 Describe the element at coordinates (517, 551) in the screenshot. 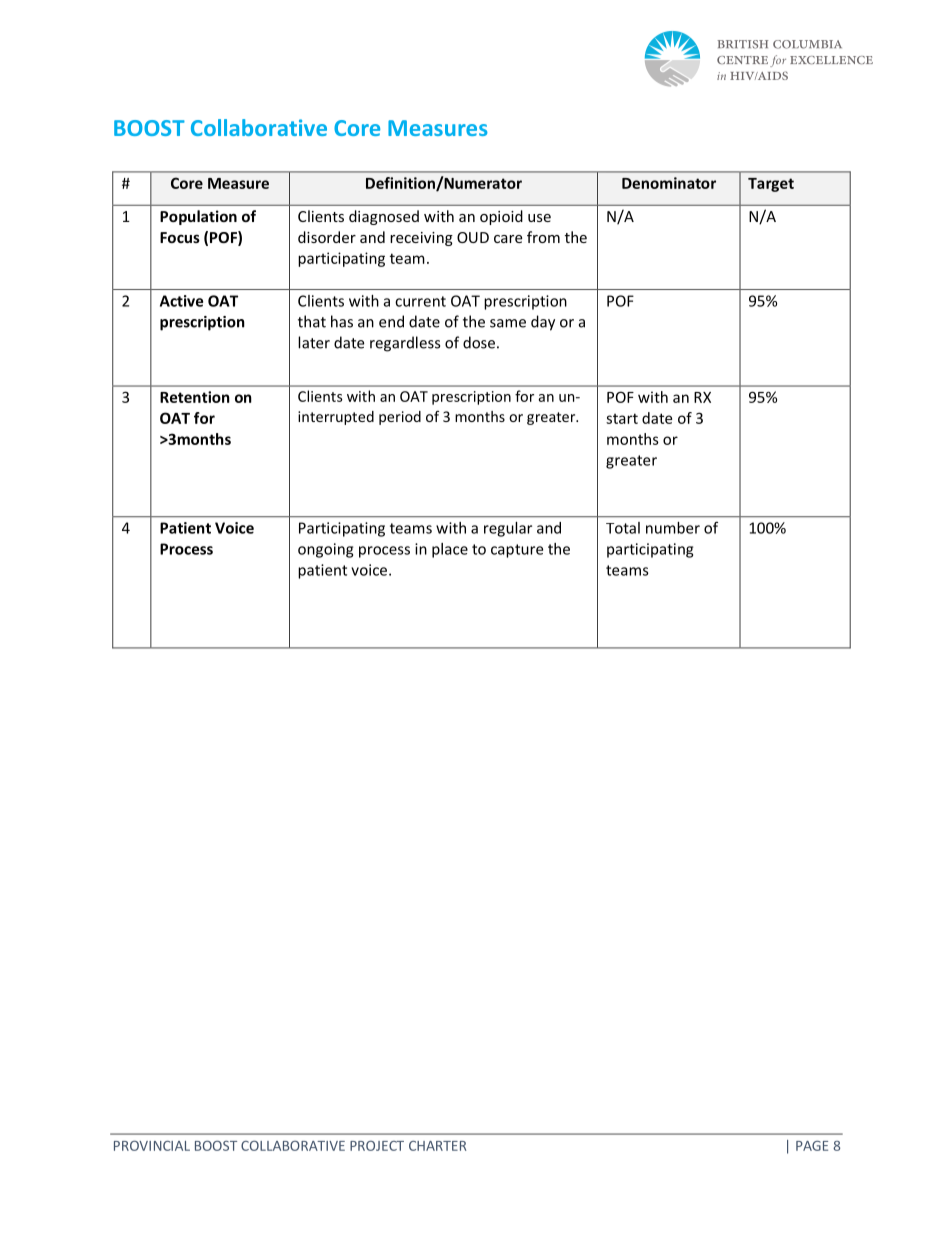

I see `capture` at that location.
